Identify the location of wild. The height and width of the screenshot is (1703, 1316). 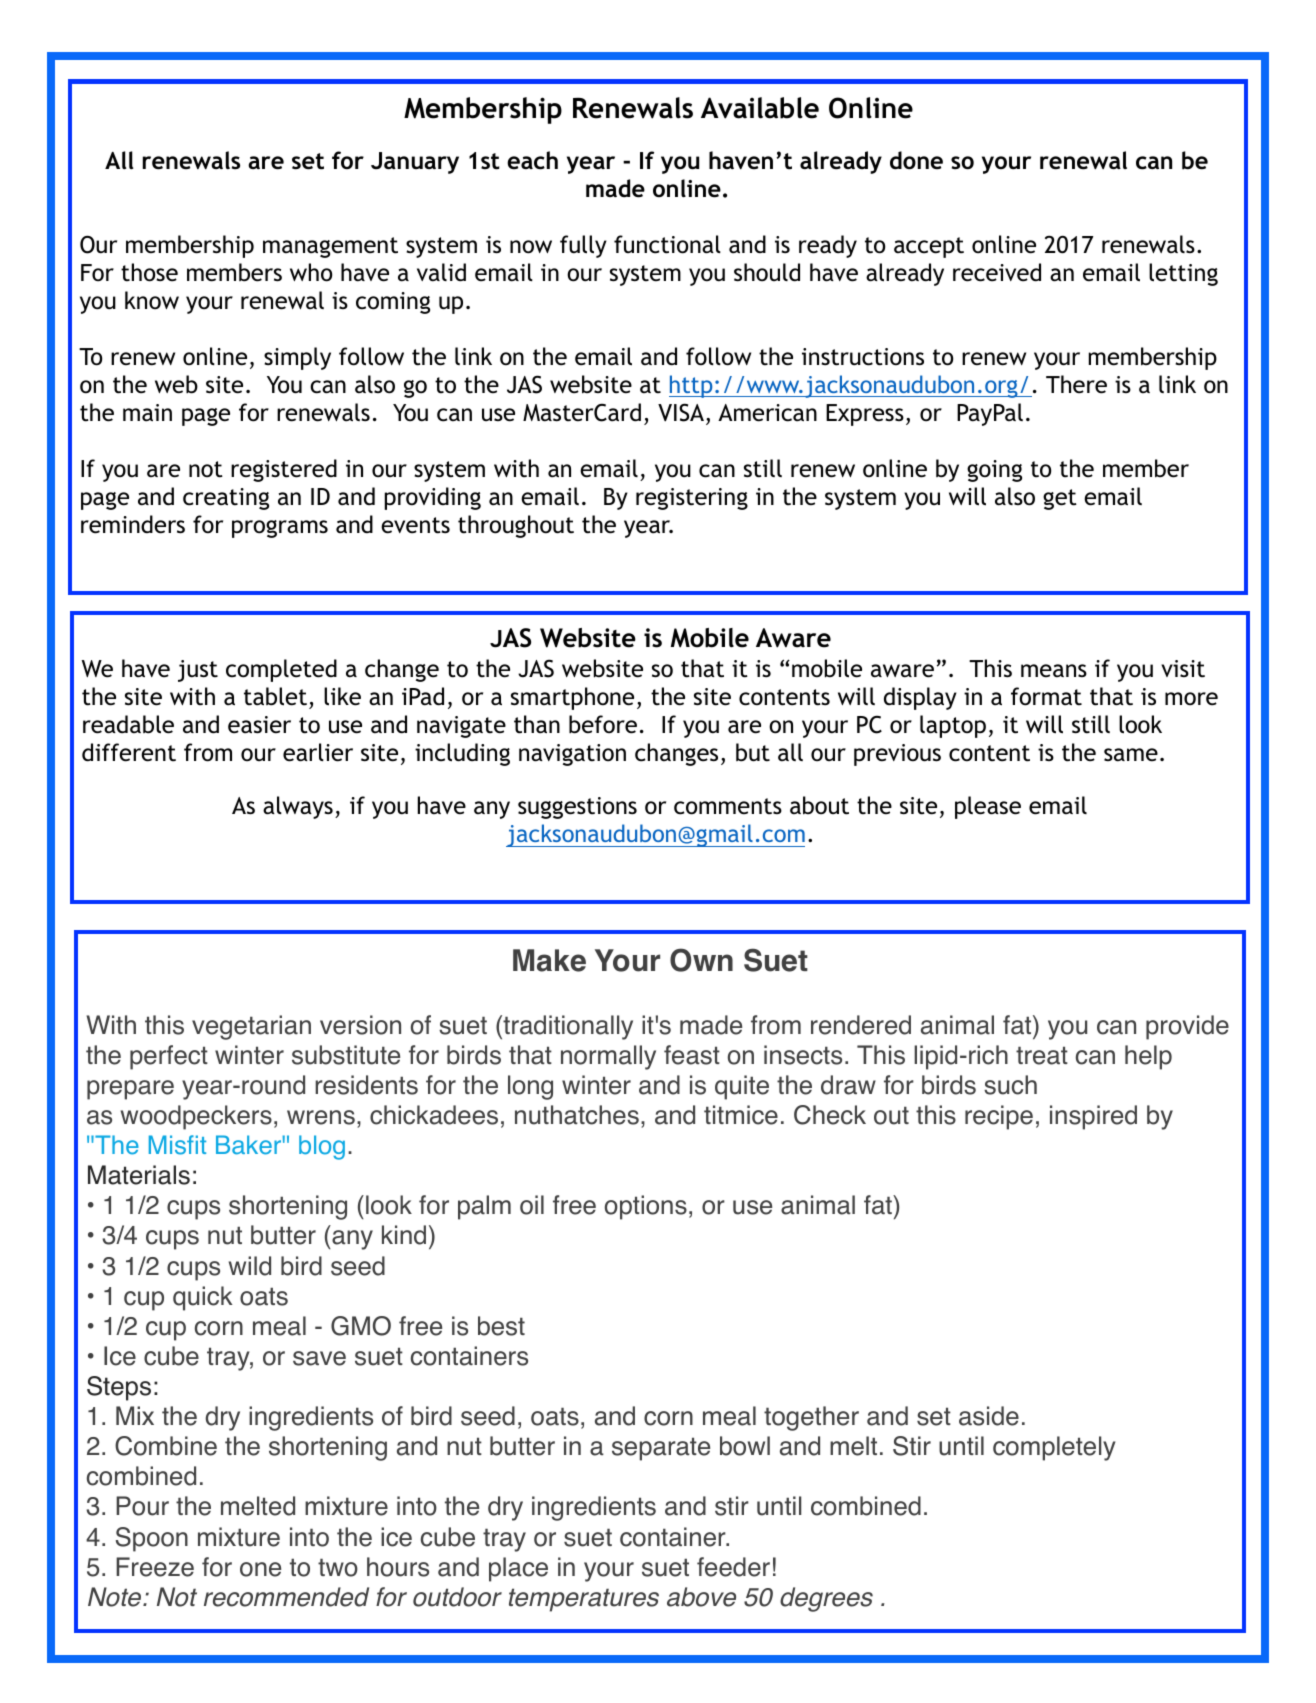
(250, 1266).
